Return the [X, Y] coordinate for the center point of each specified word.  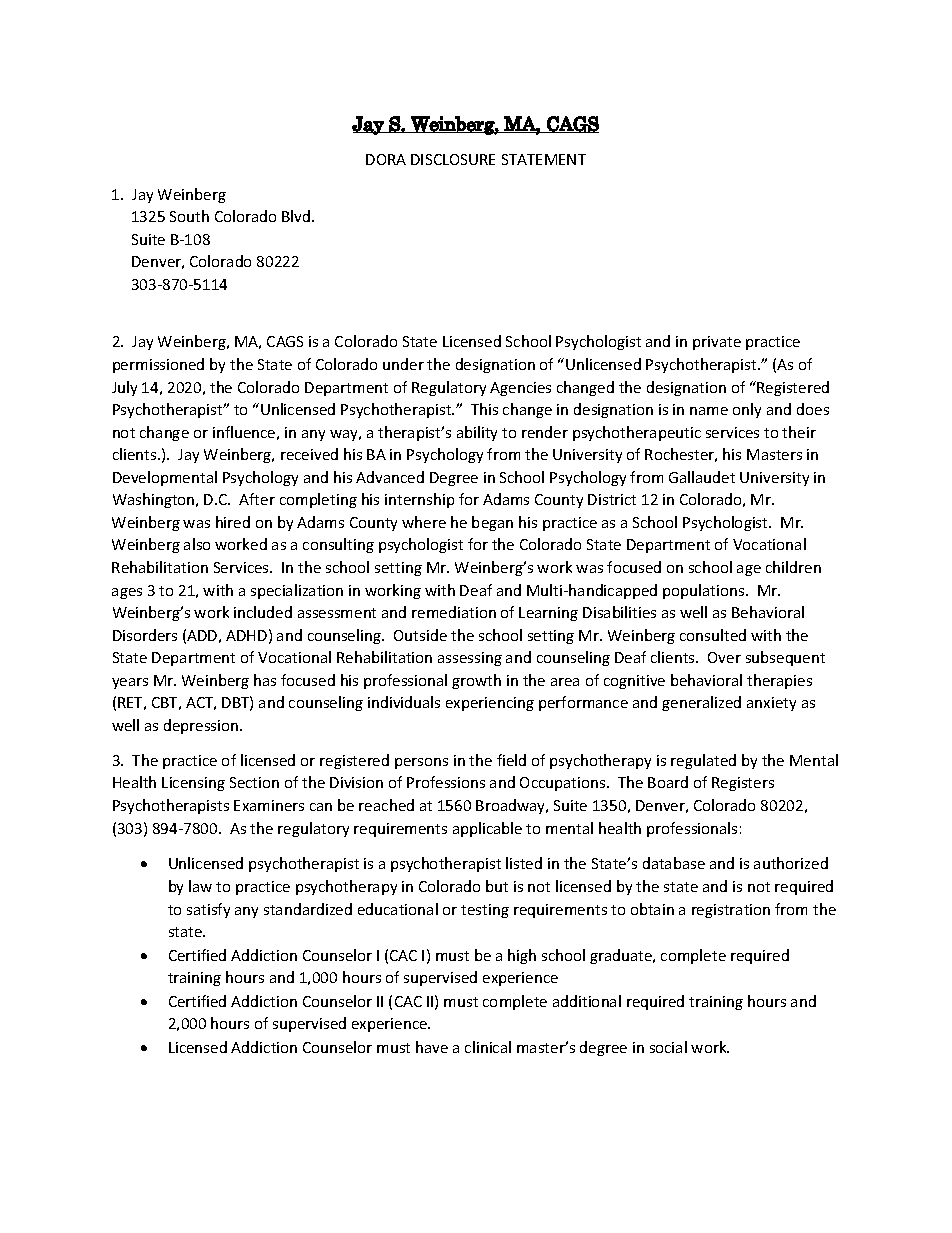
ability [477, 433]
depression [202, 726]
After [257, 499]
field [511, 760]
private [717, 343]
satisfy [208, 910]
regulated [703, 761]
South [189, 216]
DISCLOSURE [453, 159]
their [799, 432]
